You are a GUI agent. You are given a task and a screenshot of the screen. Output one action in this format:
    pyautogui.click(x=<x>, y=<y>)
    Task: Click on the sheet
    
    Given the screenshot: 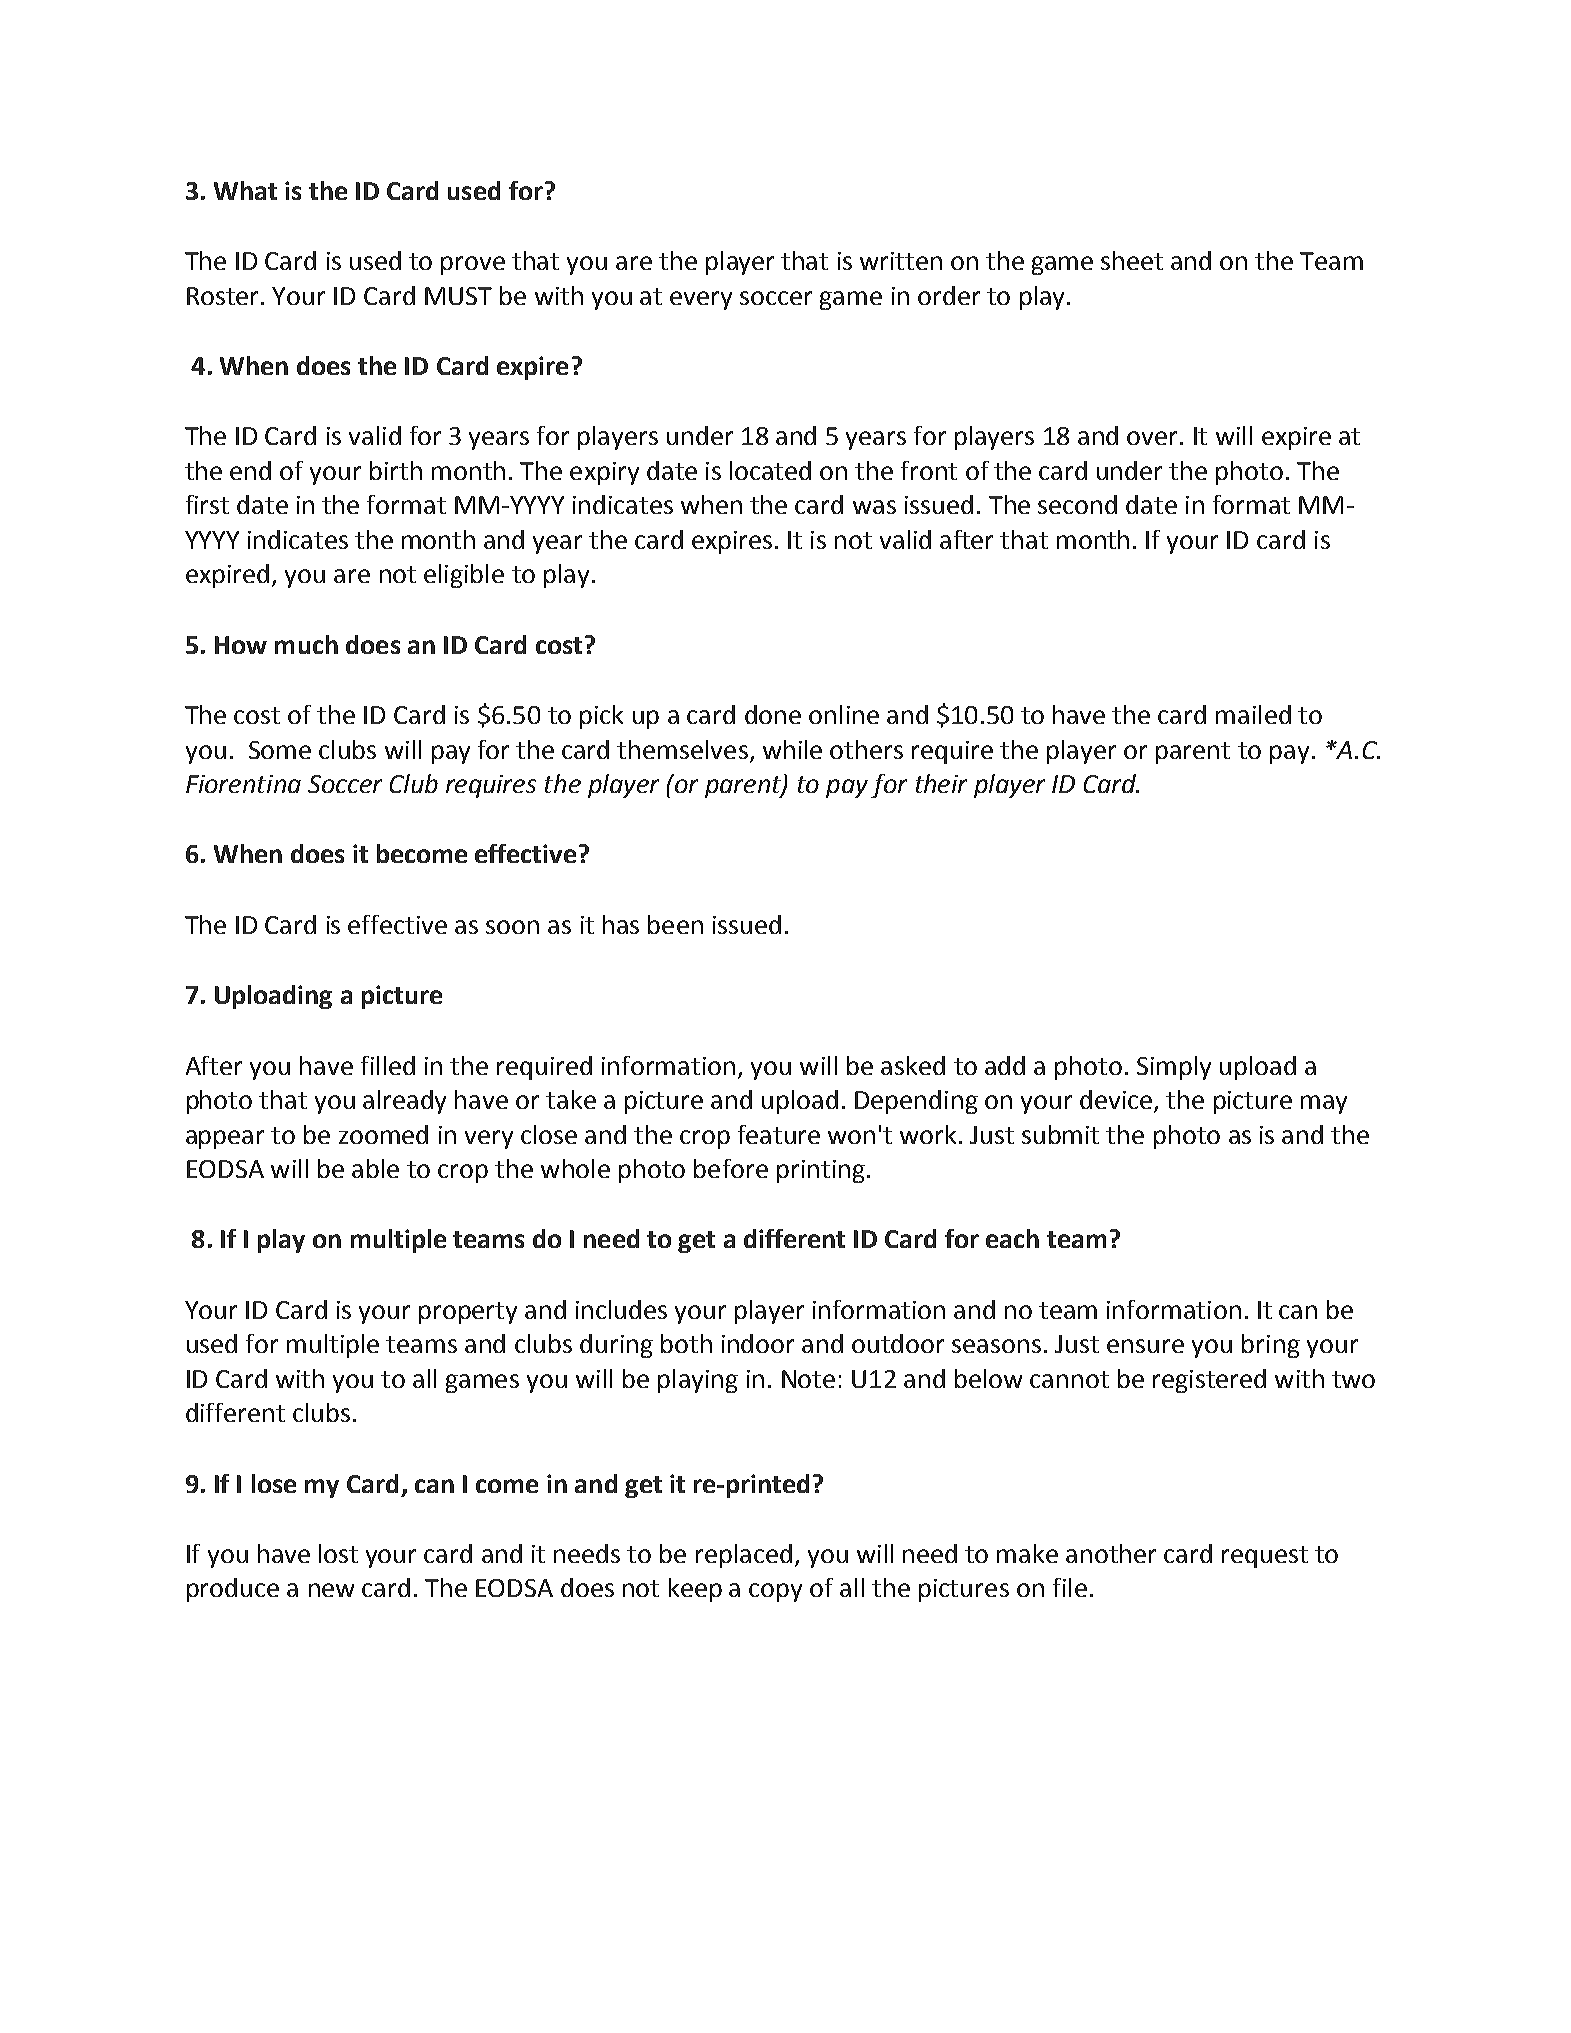 What is the action you would take?
    pyautogui.click(x=1132, y=260)
